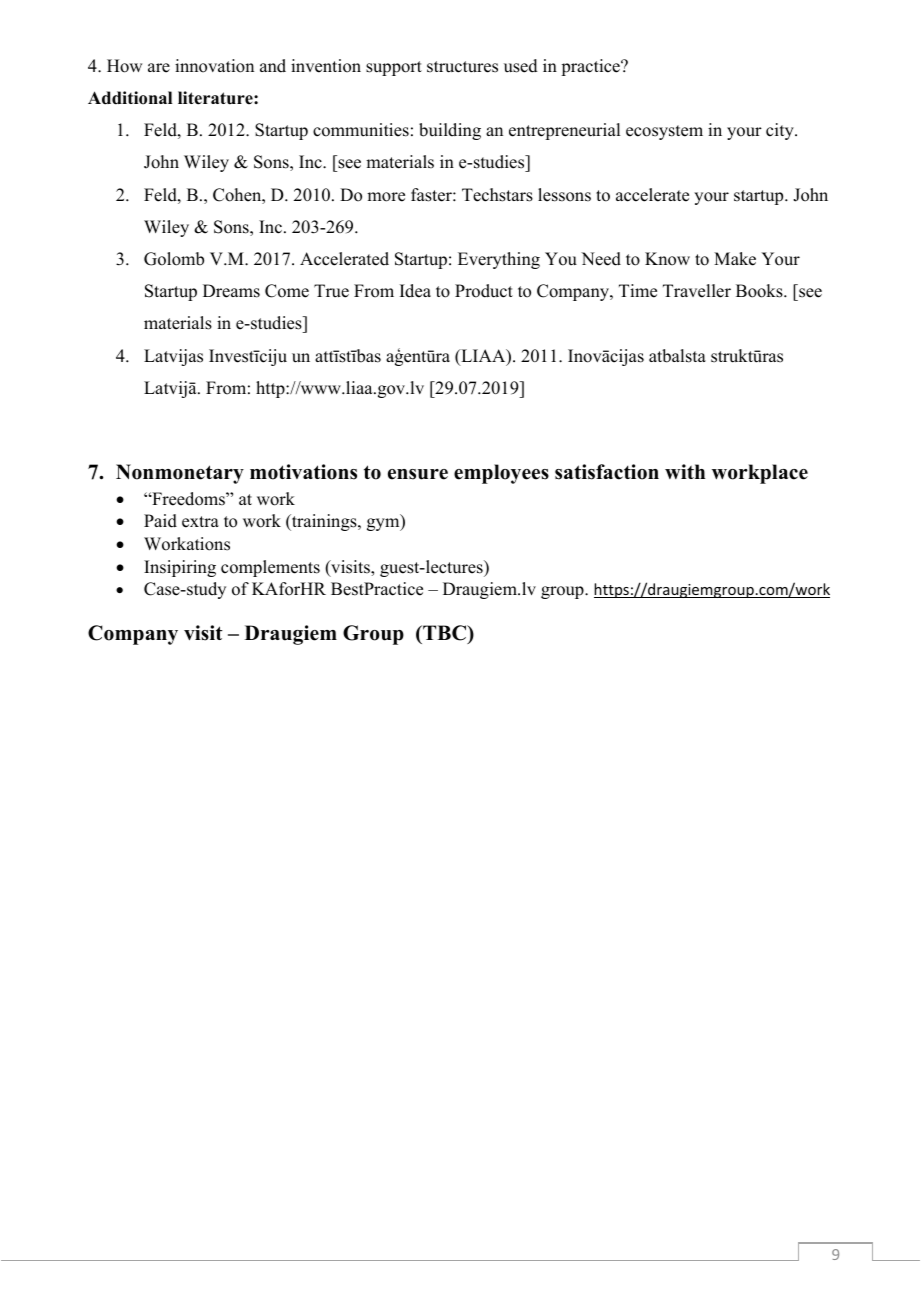 This page has height=1308, width=924. I want to click on structures, so click(462, 67).
